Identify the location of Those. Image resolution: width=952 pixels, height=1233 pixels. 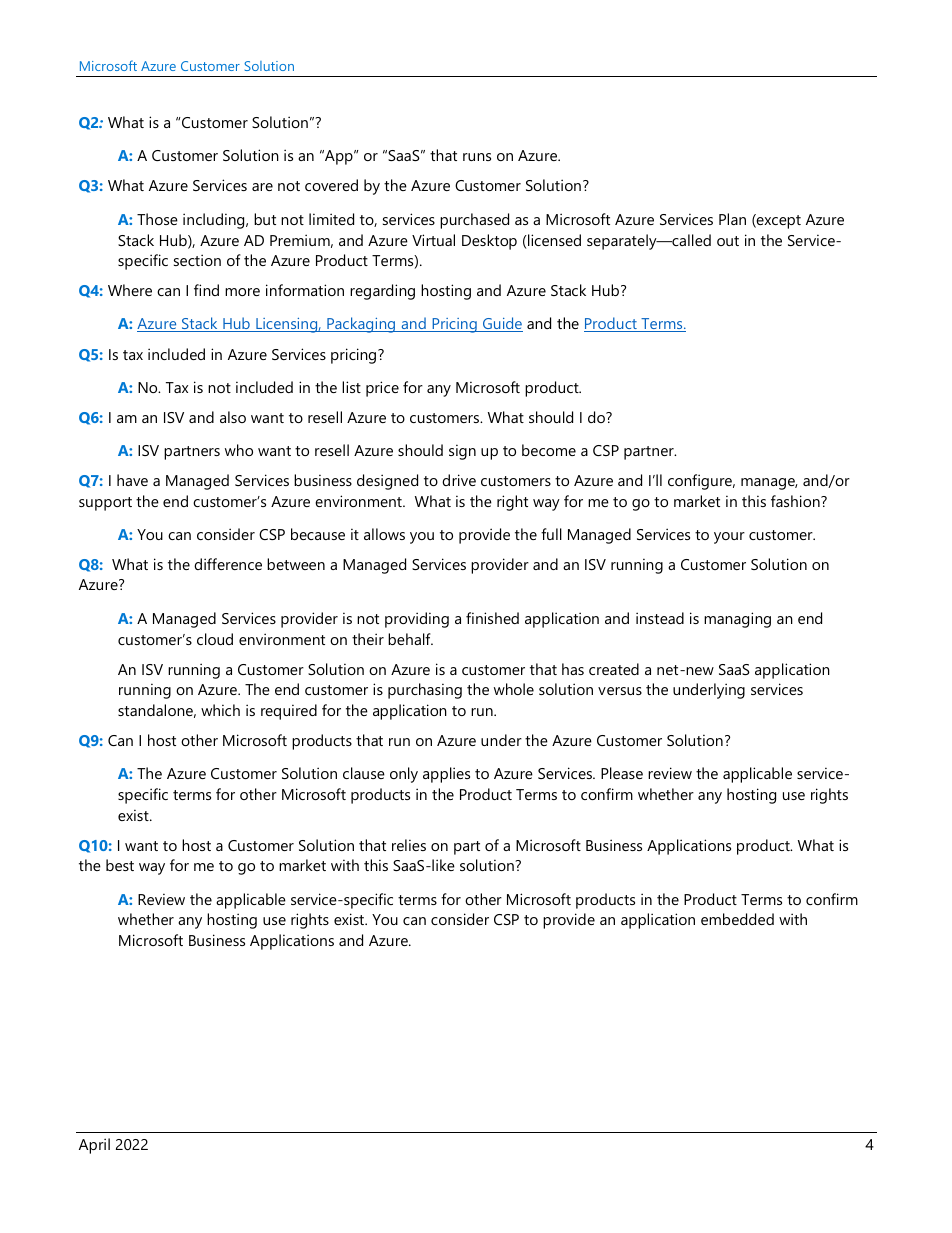
(157, 219).
